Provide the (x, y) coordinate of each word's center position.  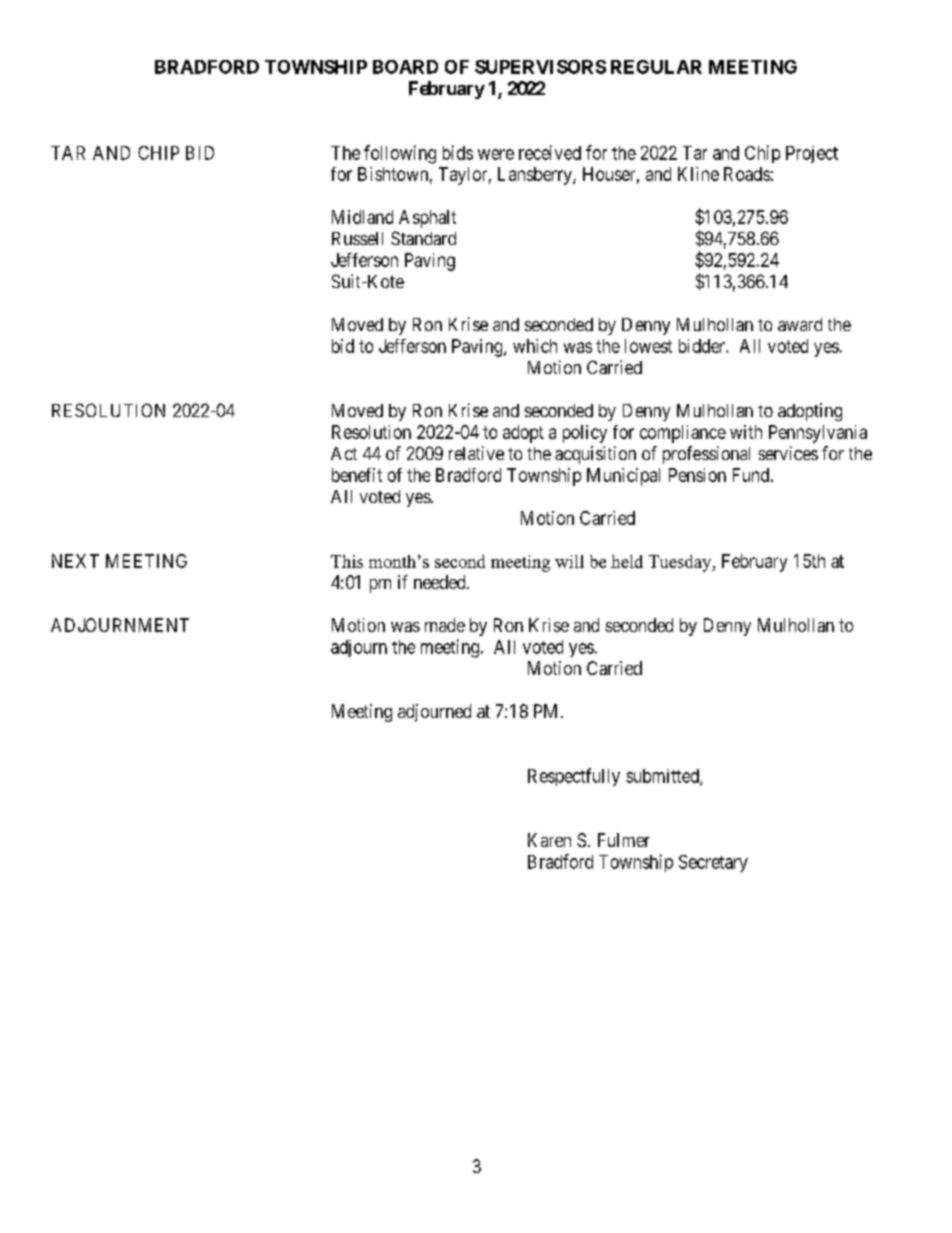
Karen (549, 840)
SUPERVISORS (540, 67)
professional (706, 455)
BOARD (405, 67)
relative (476, 453)
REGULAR (656, 67)
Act (344, 453)
